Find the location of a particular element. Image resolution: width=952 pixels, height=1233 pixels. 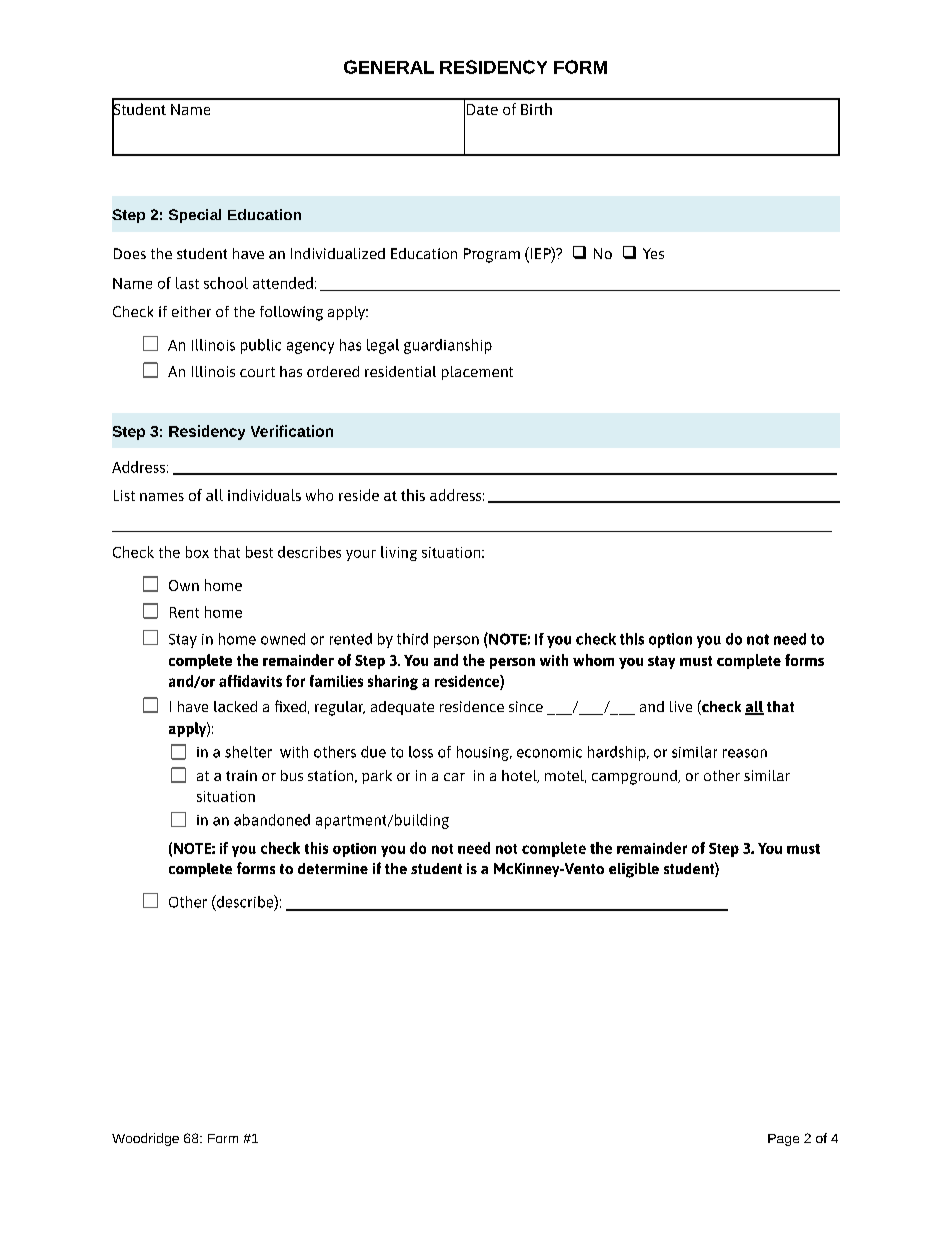

box is located at coordinates (197, 552).
